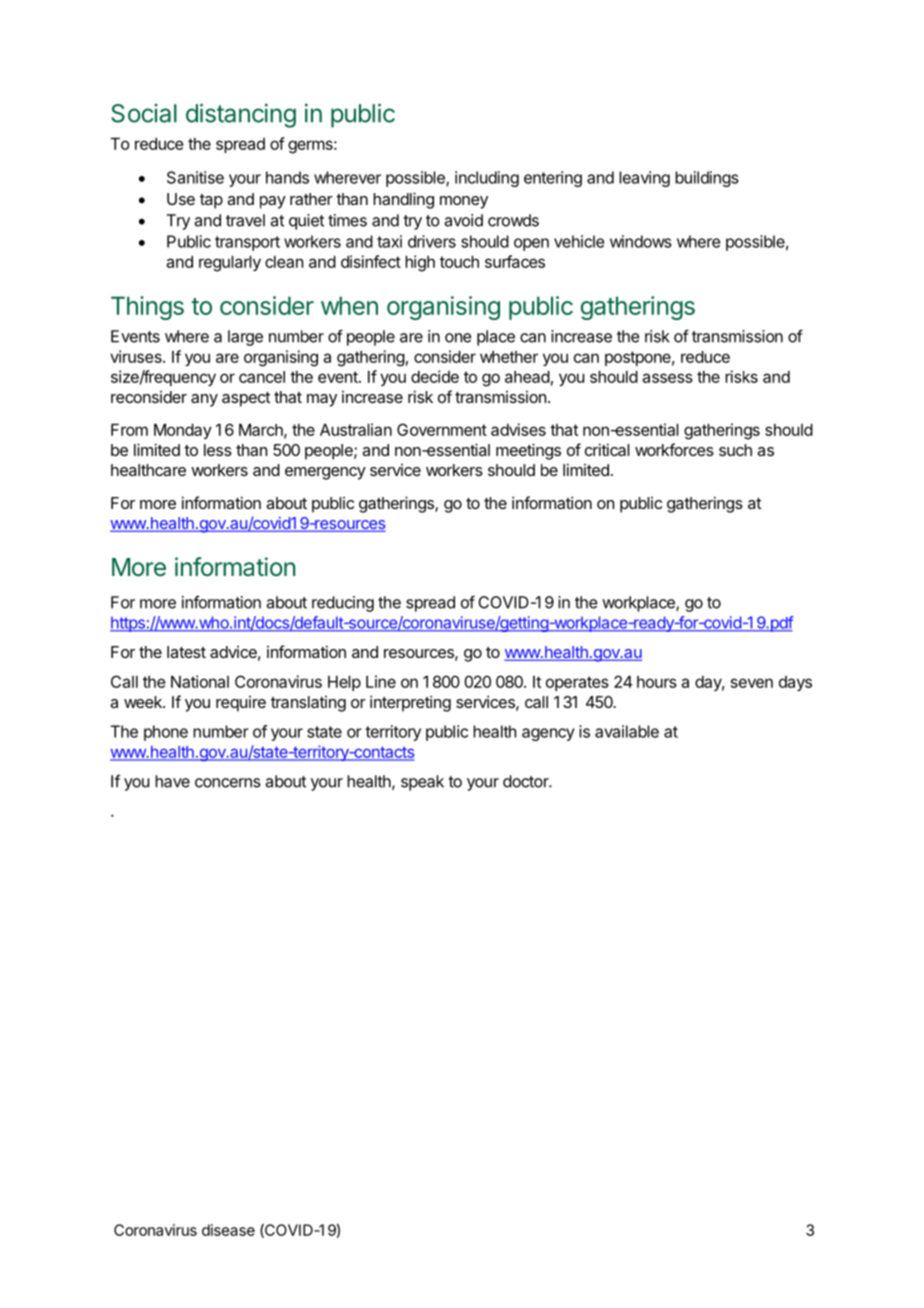 Image resolution: width=924 pixels, height=1308 pixels. What do you see at coordinates (200, 681) in the page?
I see `National` at bounding box center [200, 681].
